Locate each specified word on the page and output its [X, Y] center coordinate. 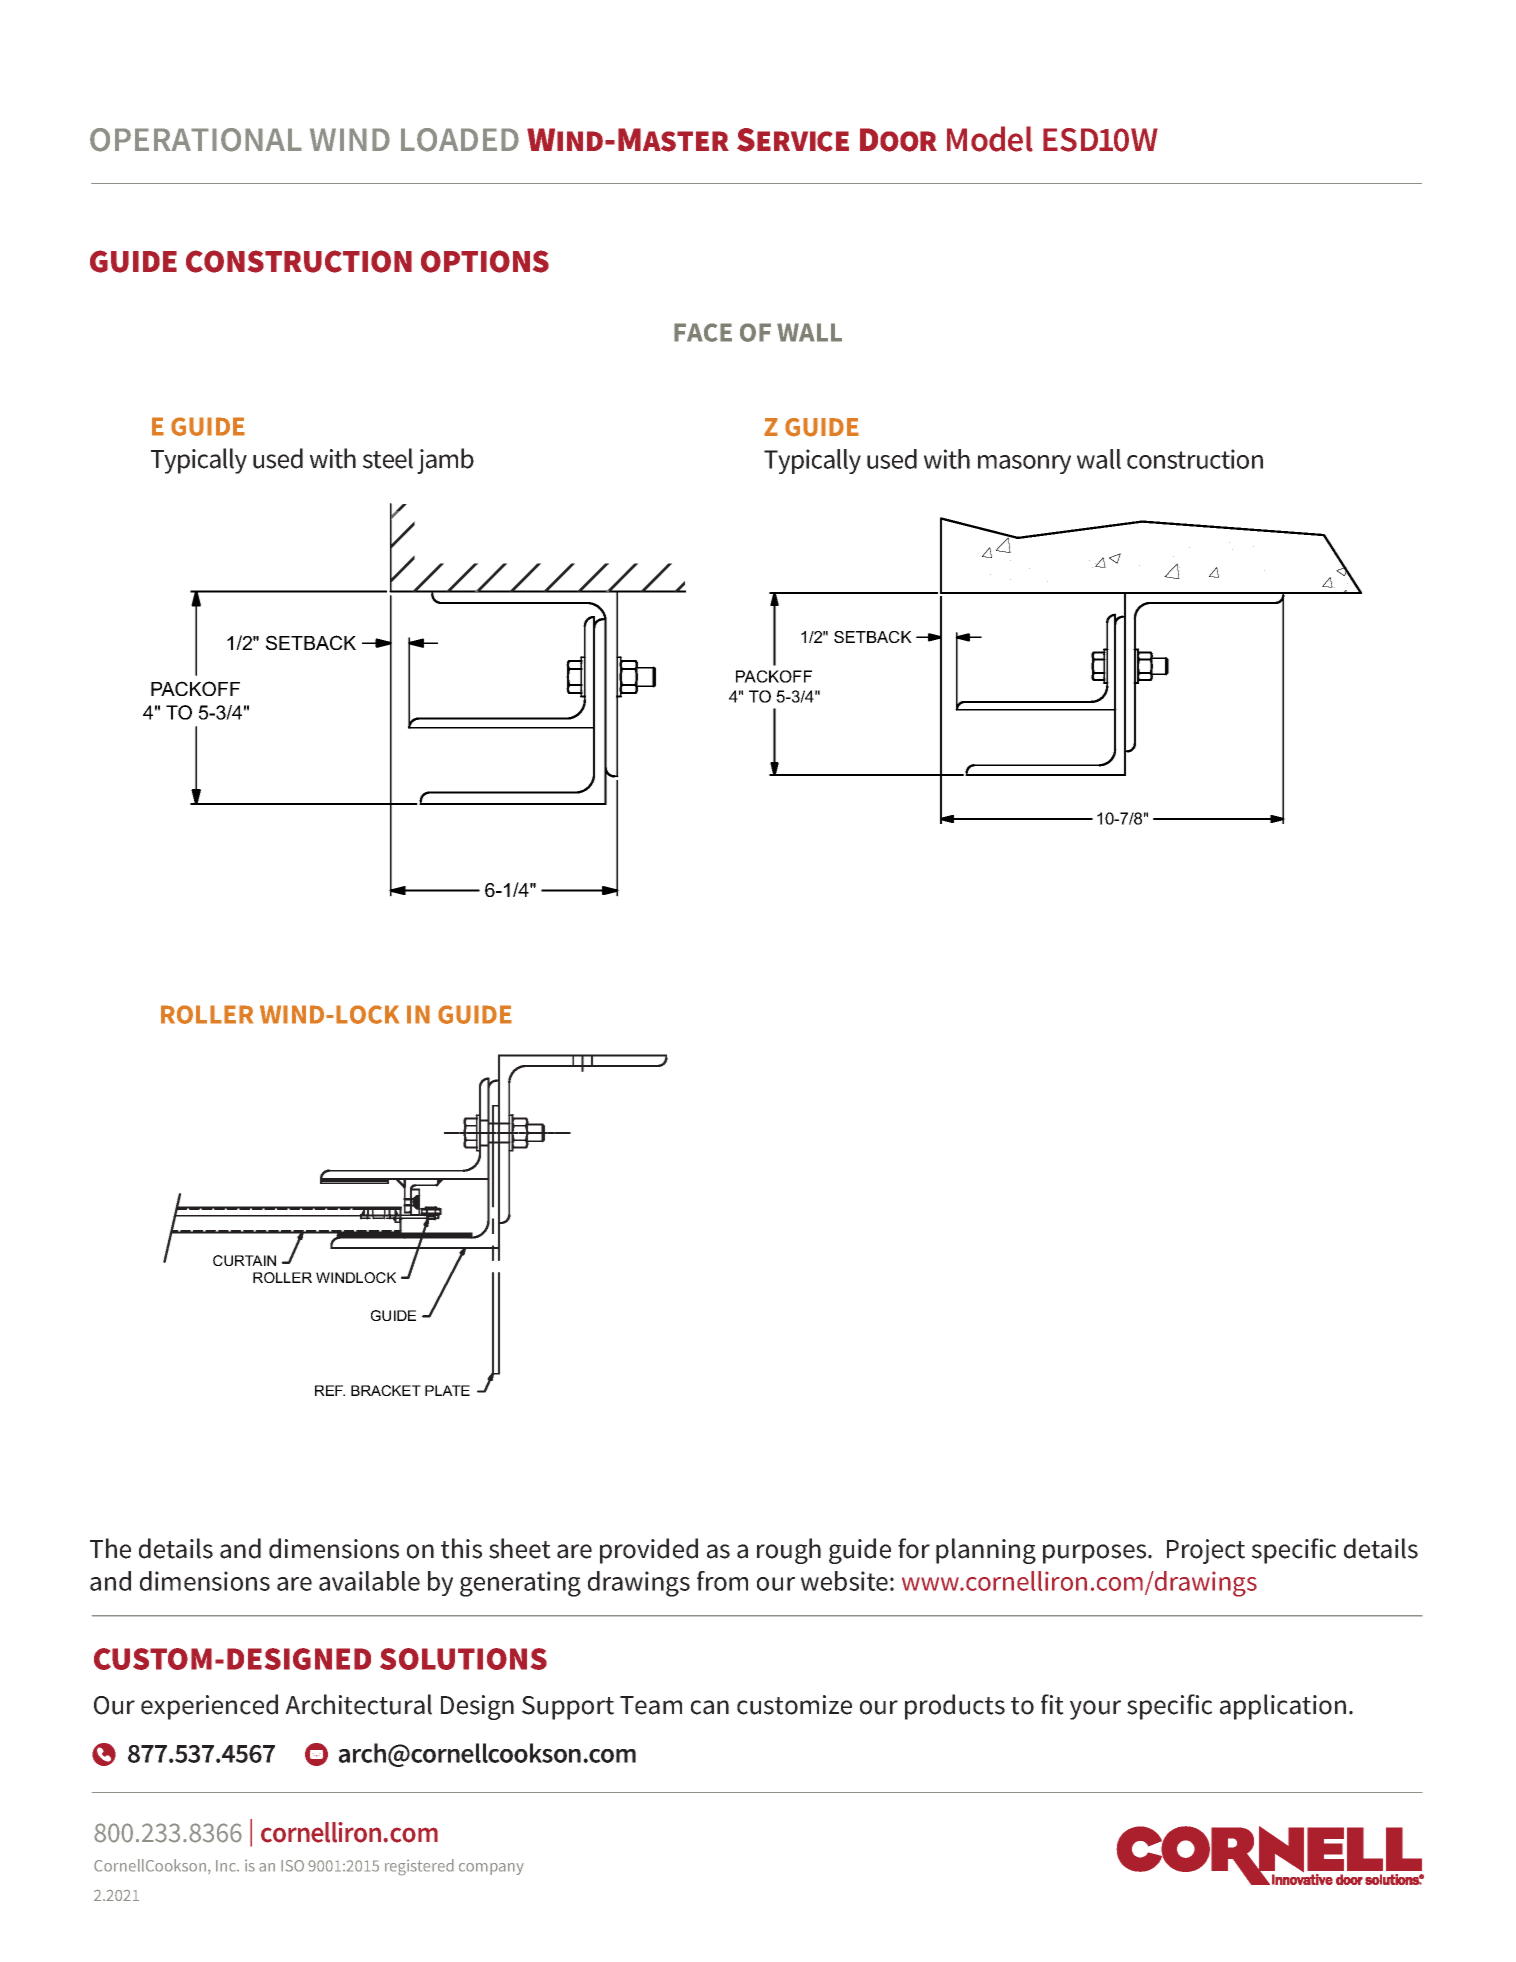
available [369, 1581]
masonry [1024, 464]
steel [388, 458]
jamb [445, 461]
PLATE [447, 1390]
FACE [703, 332]
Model [990, 139]
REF [330, 1390]
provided [649, 1551]
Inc [227, 1866]
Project [1206, 1551]
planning [986, 1551]
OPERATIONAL [196, 140]
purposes [1096, 1554]
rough [789, 1551]
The [110, 1548]
